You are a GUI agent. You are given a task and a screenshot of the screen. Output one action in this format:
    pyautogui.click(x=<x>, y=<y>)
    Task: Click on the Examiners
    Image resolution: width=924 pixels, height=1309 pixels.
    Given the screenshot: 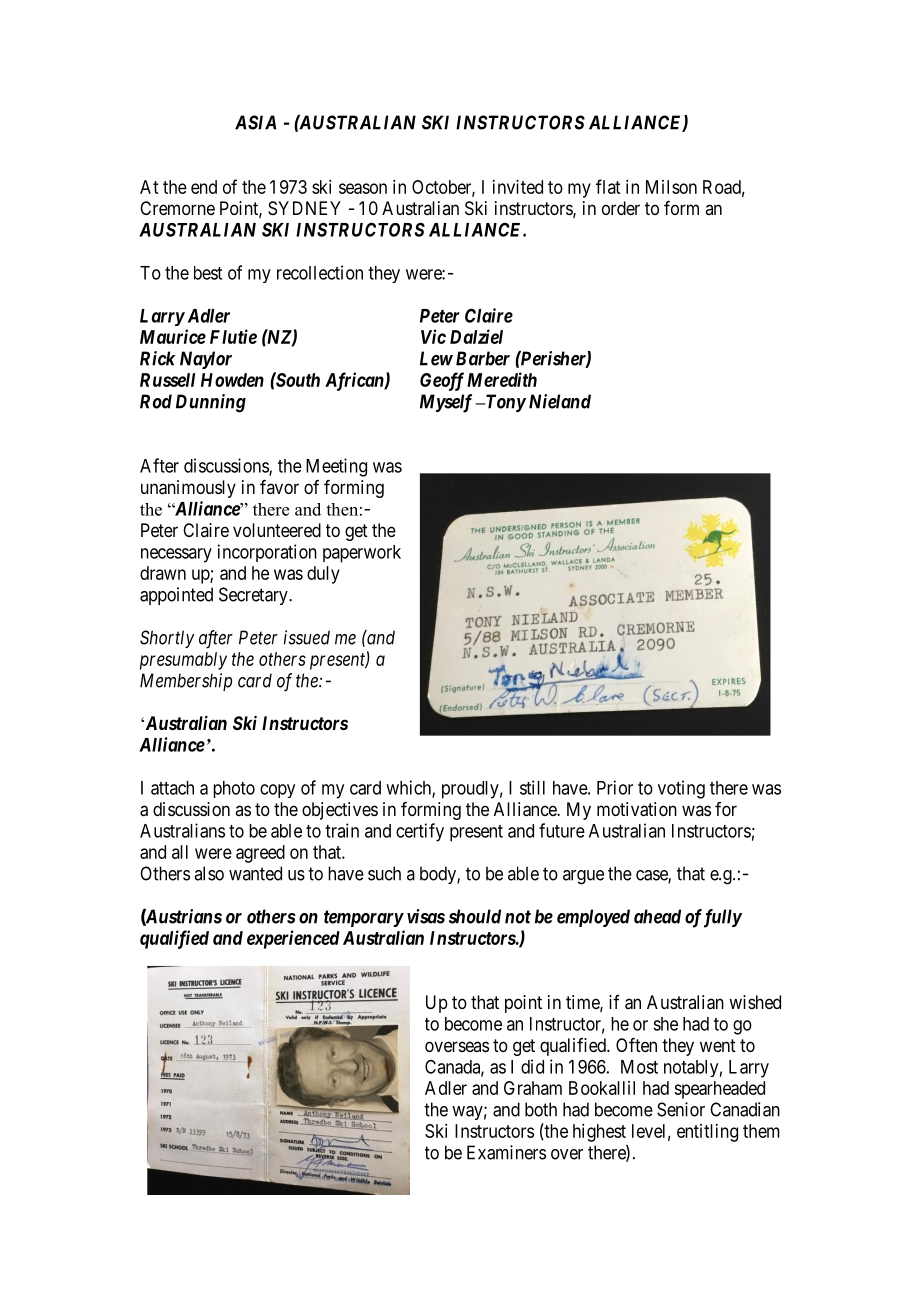 What is the action you would take?
    pyautogui.click(x=506, y=1152)
